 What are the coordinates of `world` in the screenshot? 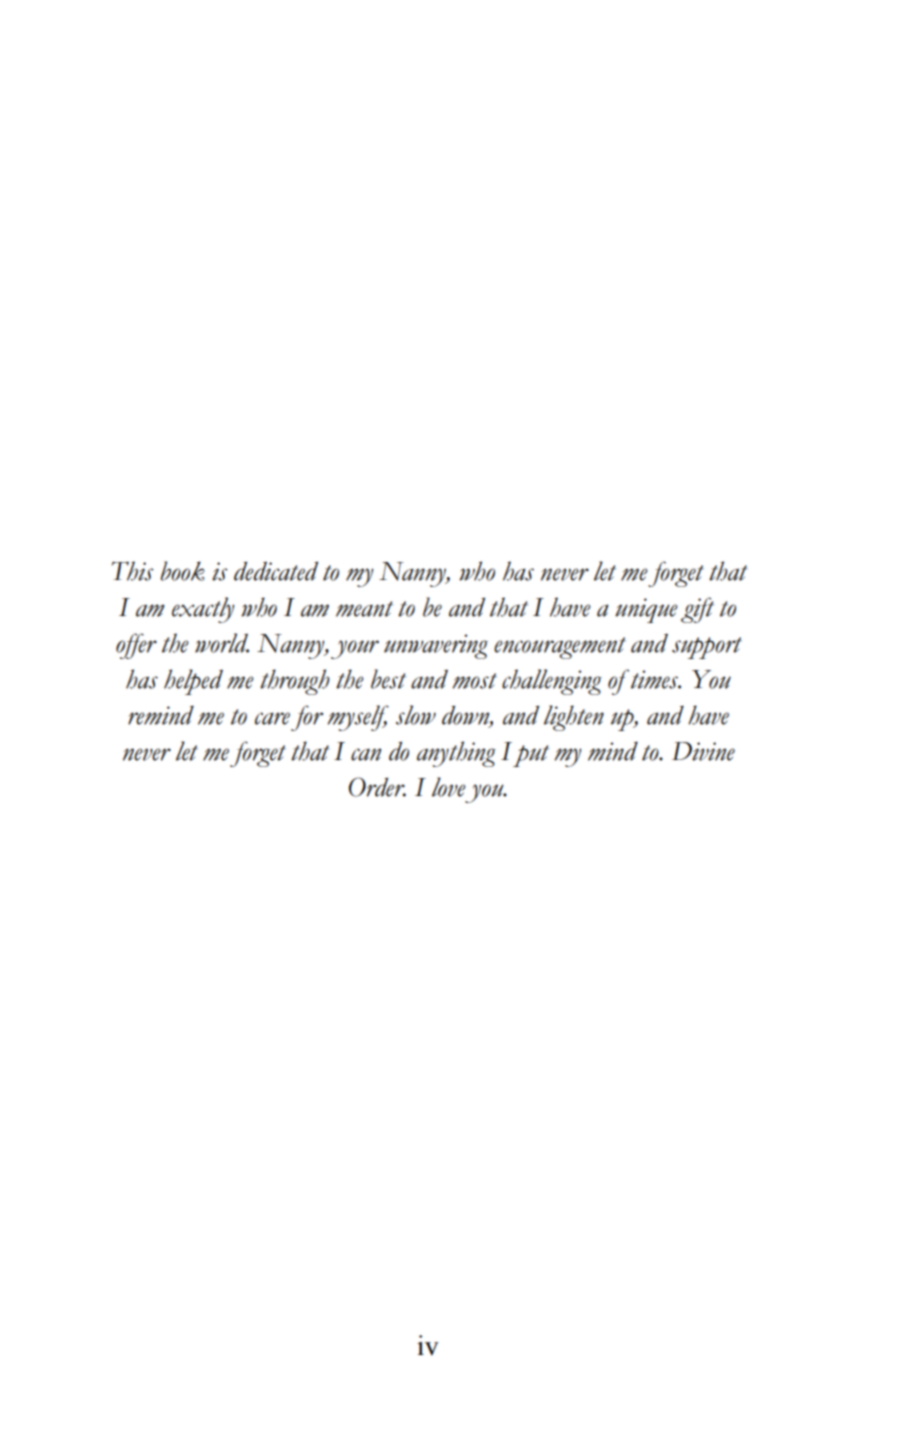 It's located at (222, 643).
